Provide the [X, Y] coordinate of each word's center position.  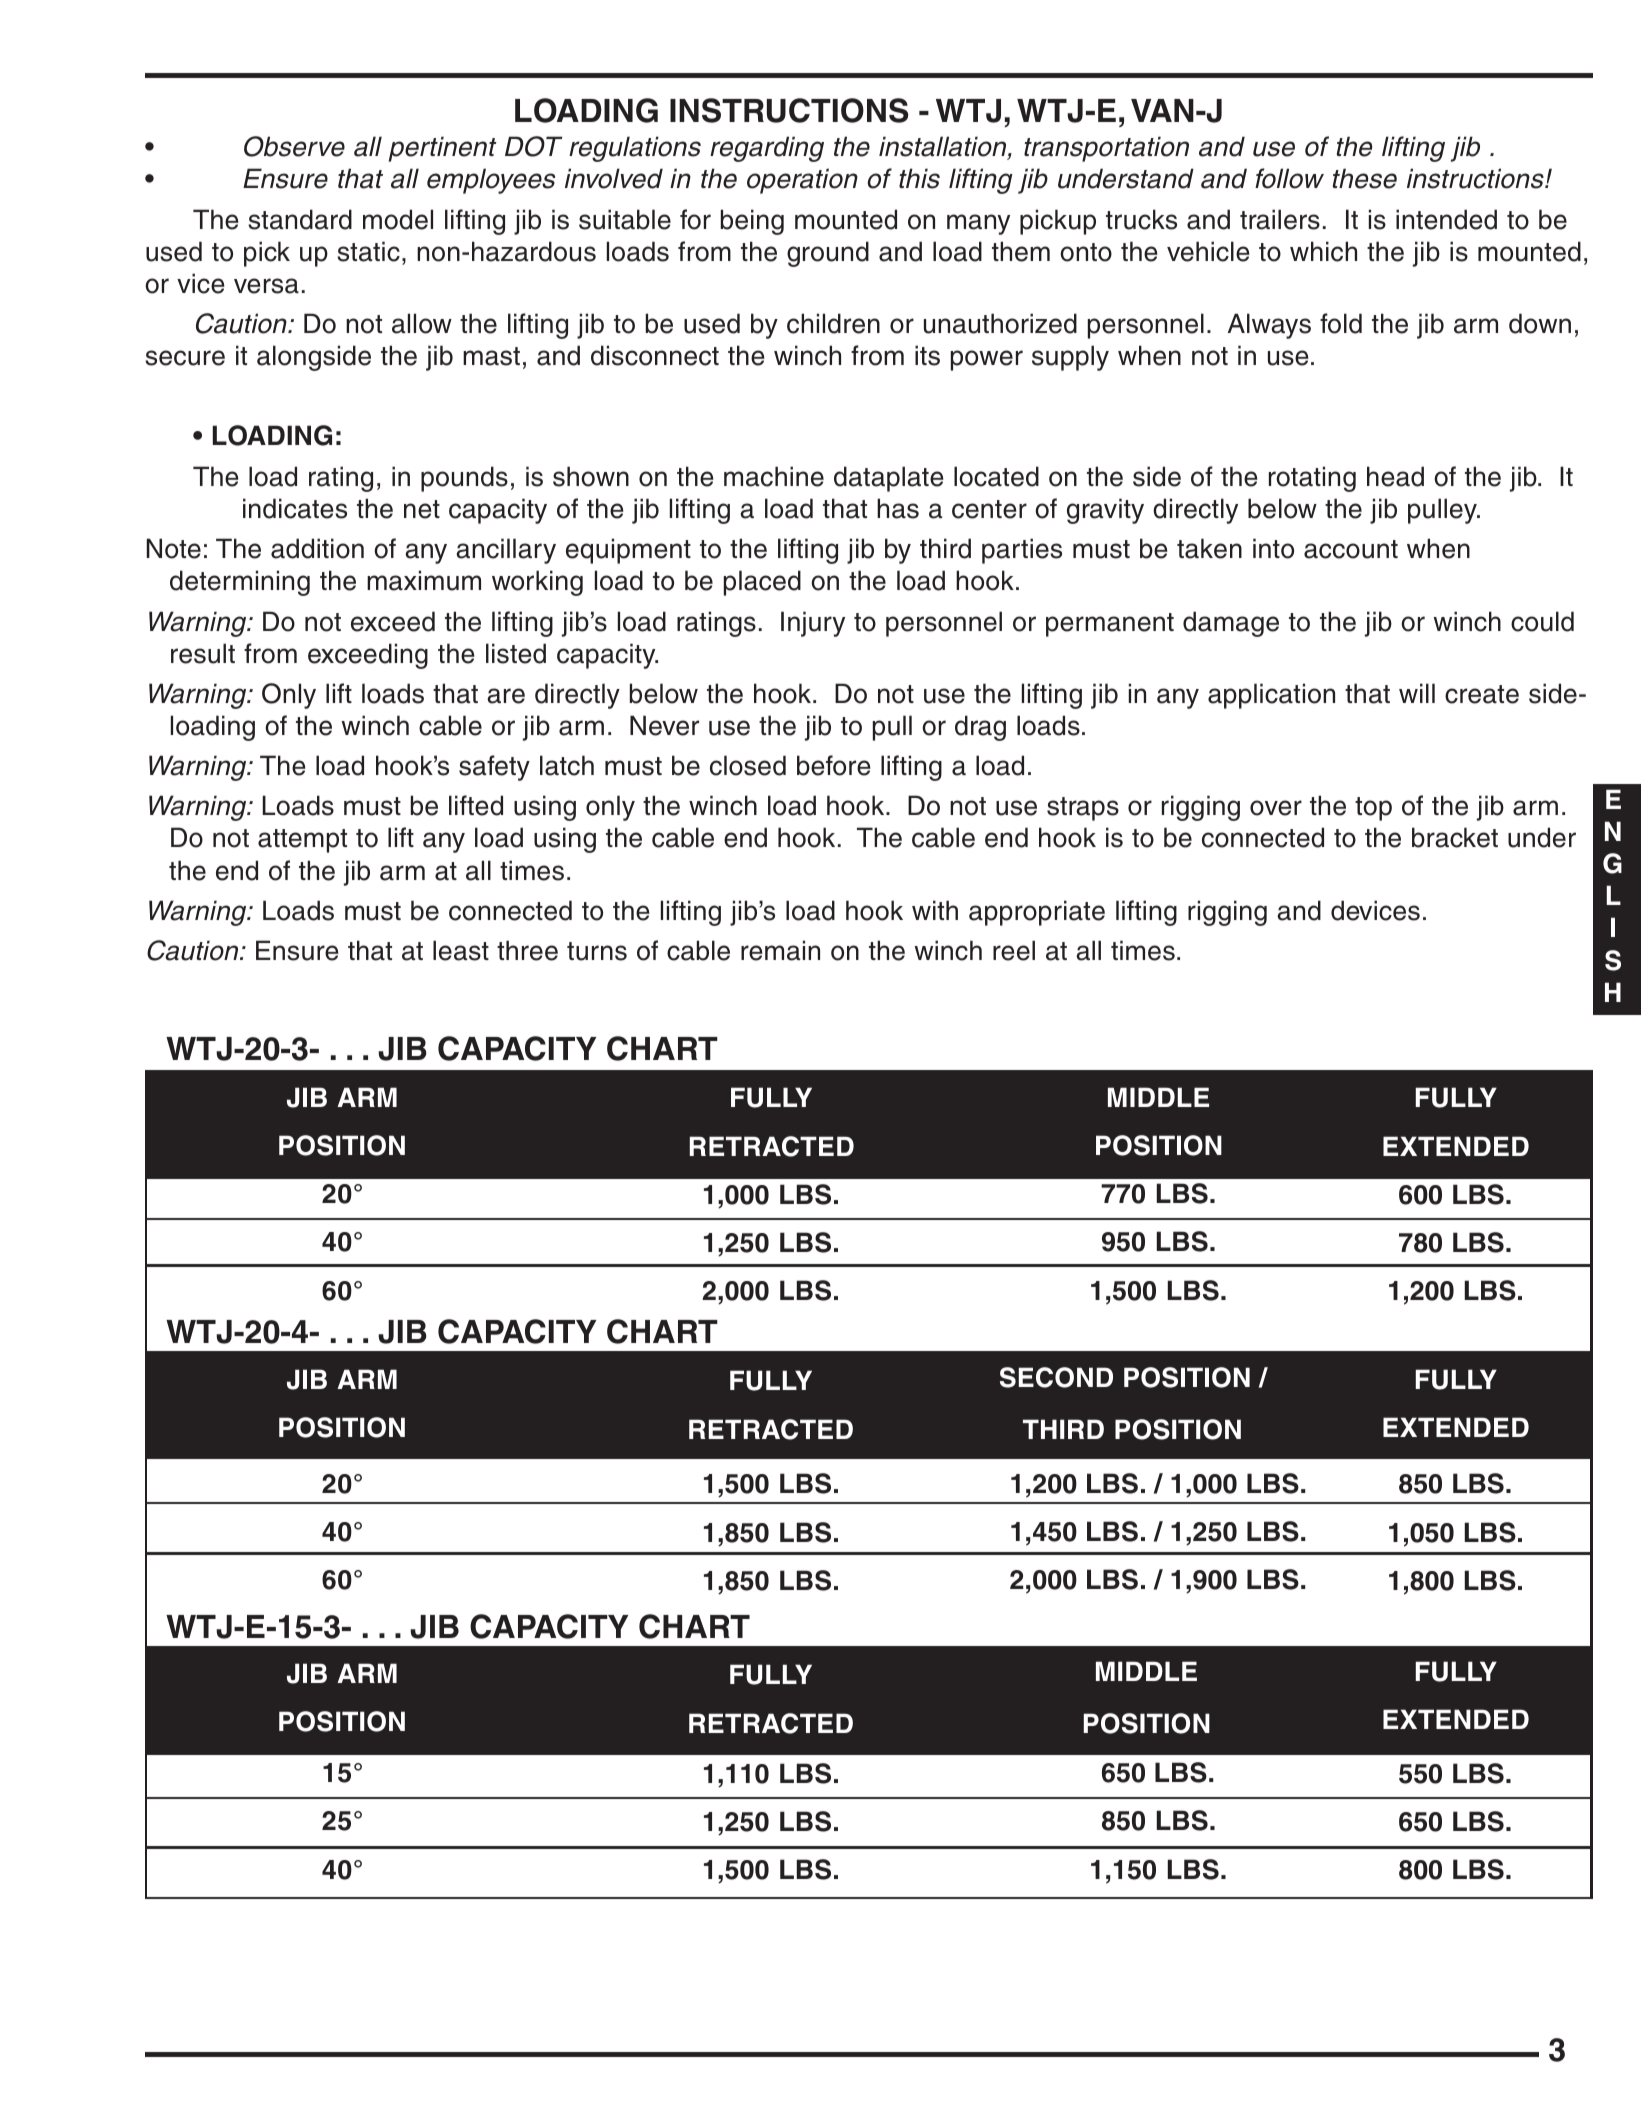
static [368, 251]
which [1323, 251]
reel [1014, 950]
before [834, 765]
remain [780, 950]
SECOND [1056, 1377]
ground [828, 254]
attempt [302, 841]
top [1373, 809]
